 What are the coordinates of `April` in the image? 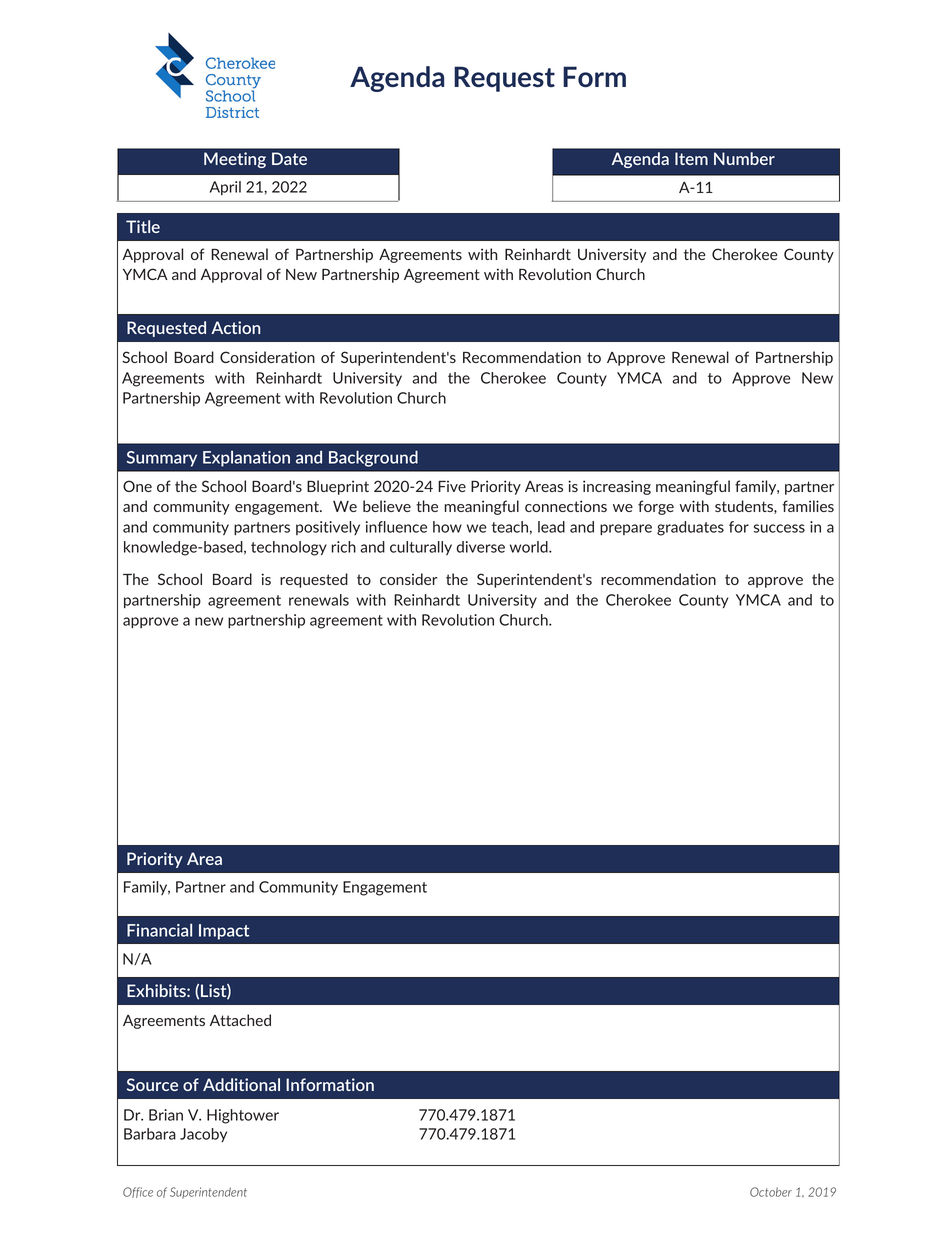 It's located at (225, 188).
